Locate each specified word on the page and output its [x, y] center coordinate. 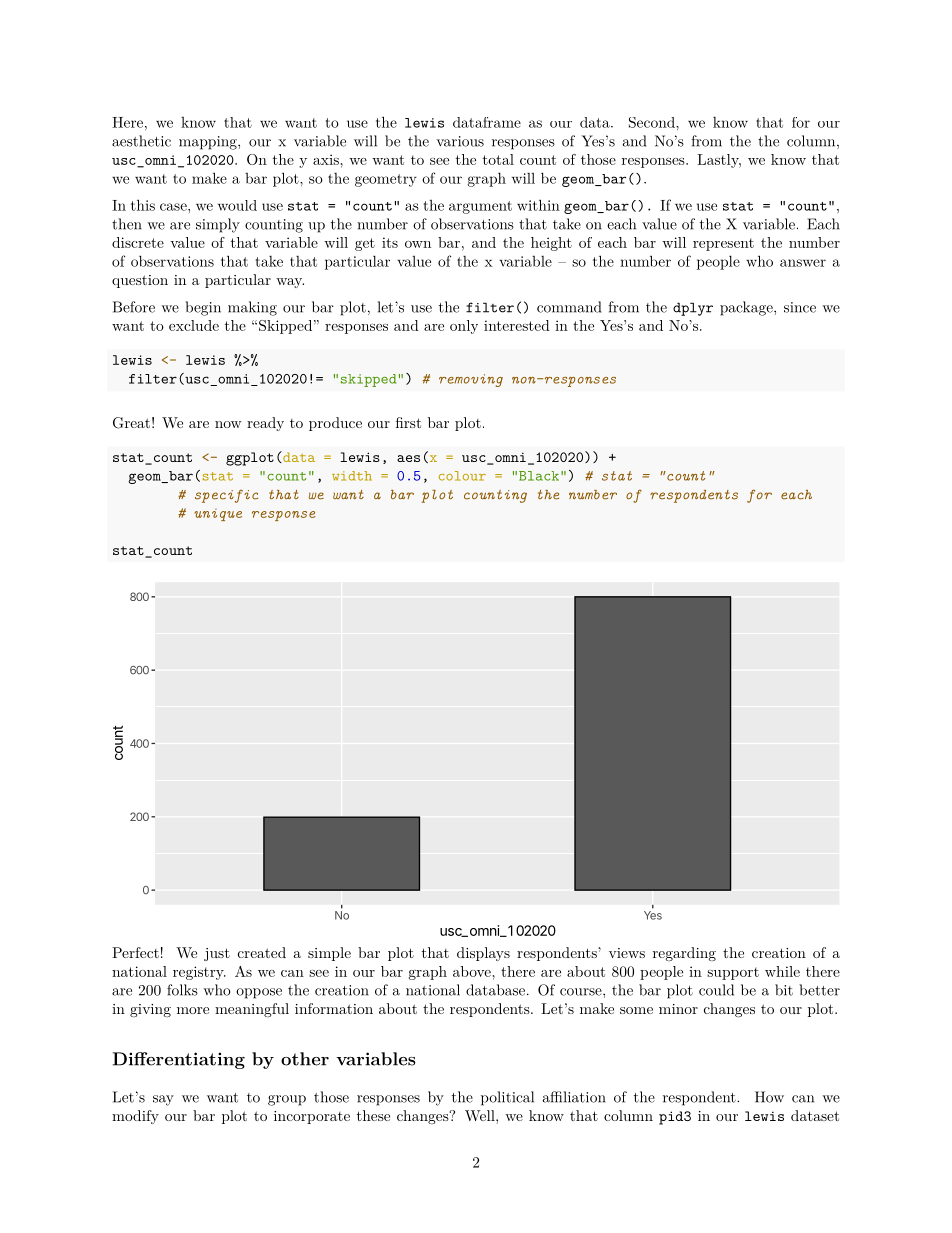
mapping [209, 143]
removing [471, 380]
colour [462, 476]
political [507, 1098]
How [769, 1097]
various [460, 141]
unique [218, 515]
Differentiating [179, 1060]
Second [653, 122]
